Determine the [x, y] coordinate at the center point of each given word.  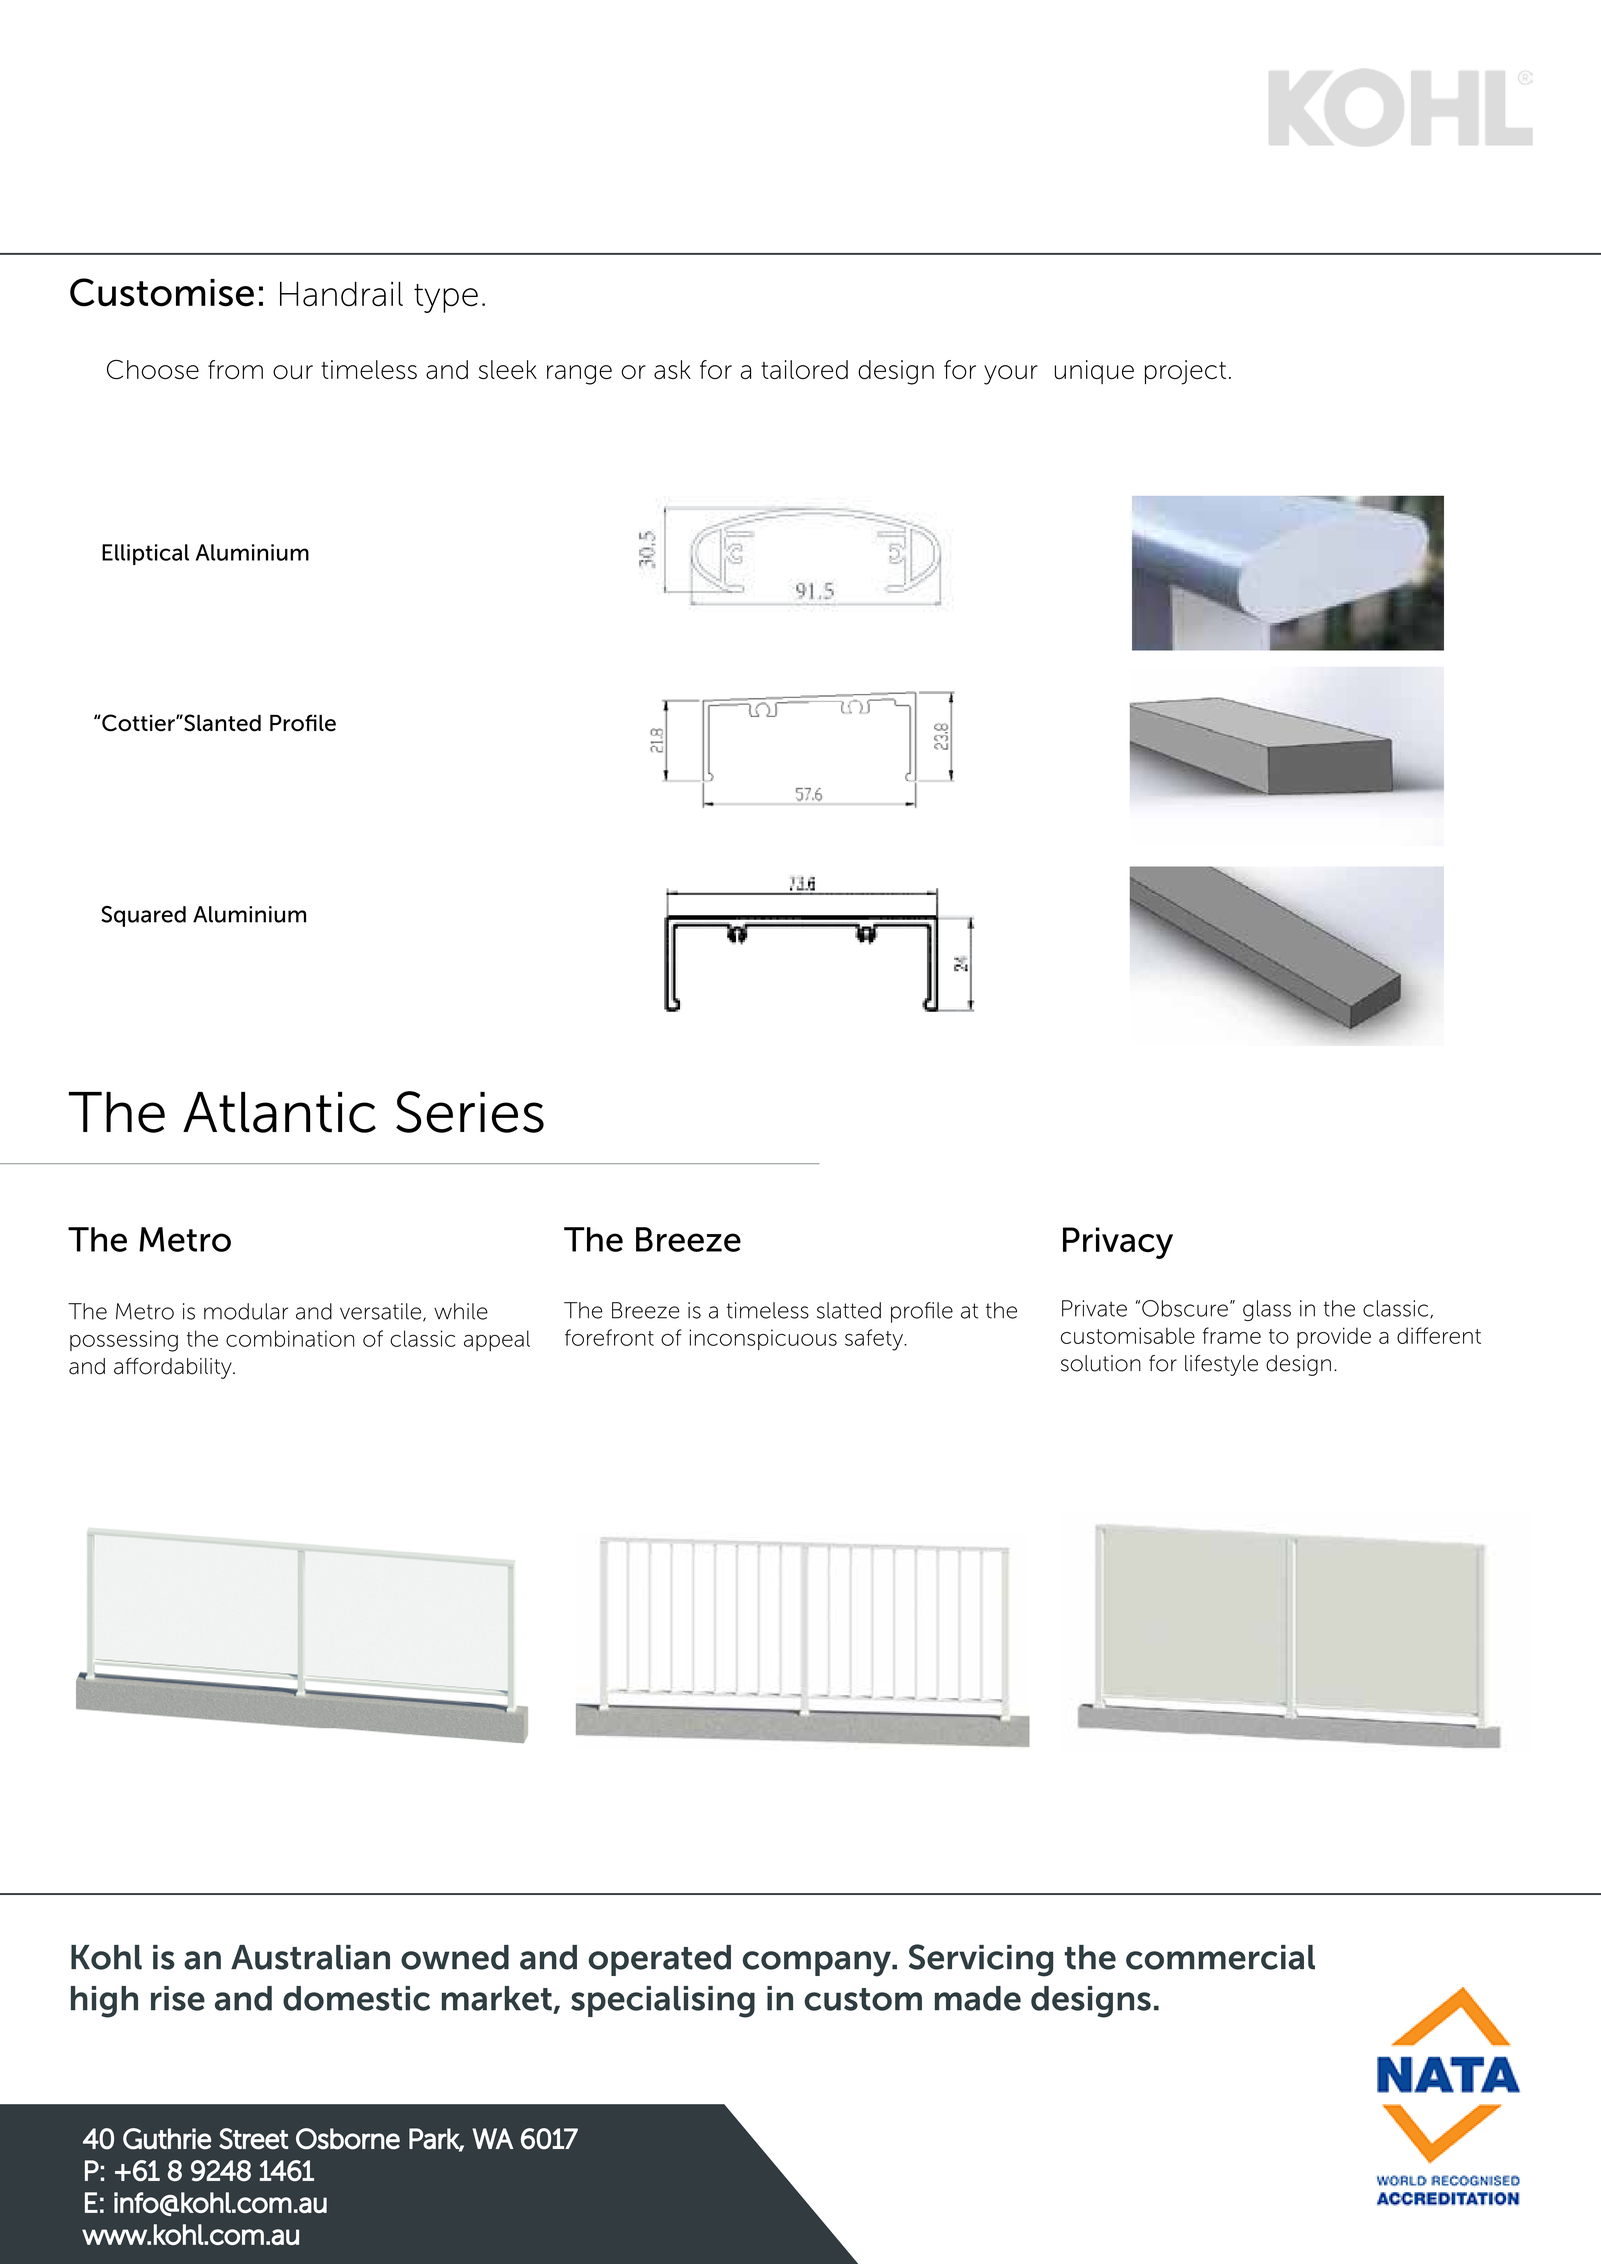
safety [875, 1340]
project [1185, 372]
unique [1094, 372]
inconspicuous [763, 1339]
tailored [804, 370]
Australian [310, 1957]
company [818, 1964]
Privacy [1118, 1243]
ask [672, 369]
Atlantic [279, 1112]
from [235, 369]
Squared [143, 916]
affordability [174, 1368]
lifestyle [1221, 1365]
